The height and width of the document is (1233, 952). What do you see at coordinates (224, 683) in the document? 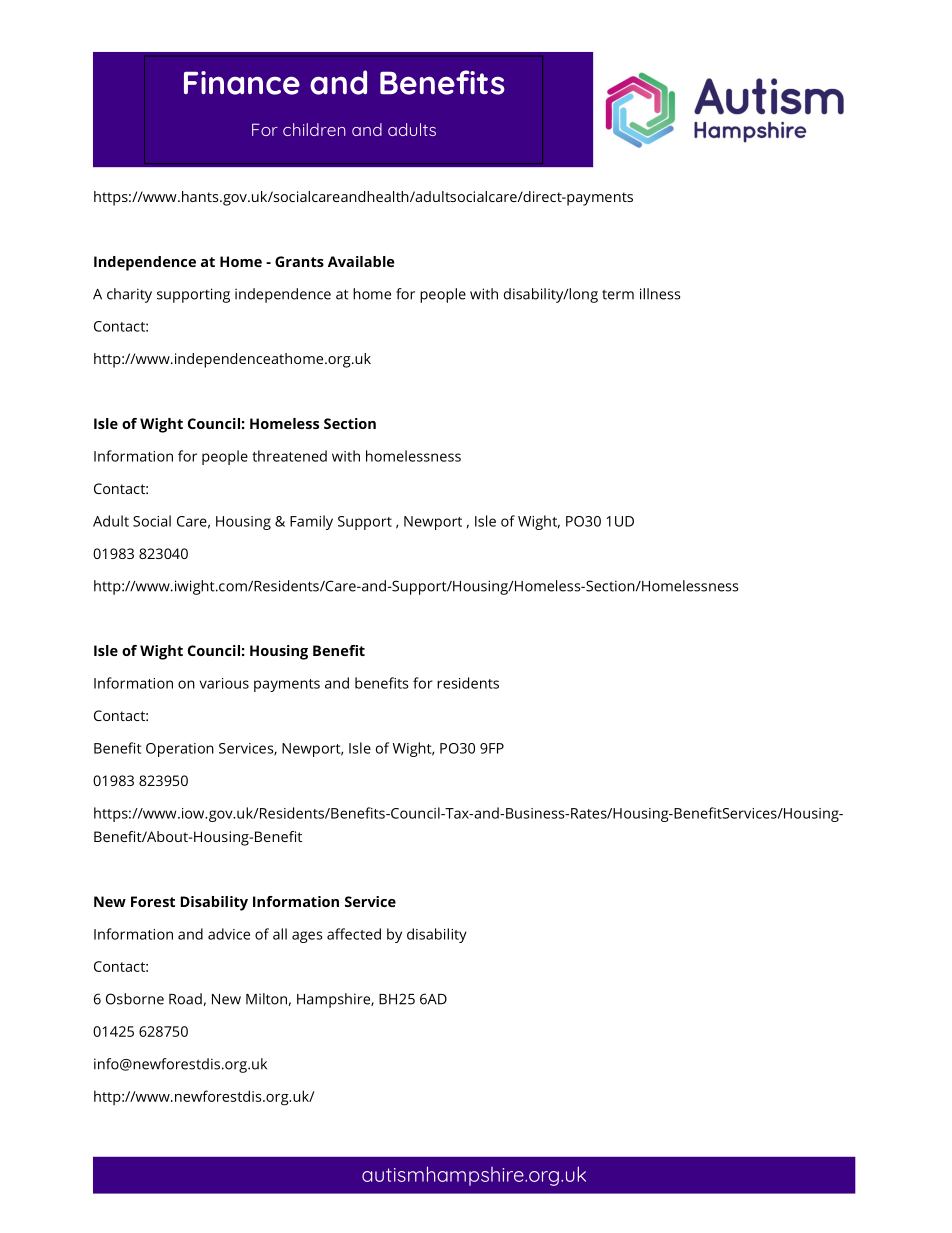
I see `various` at bounding box center [224, 683].
